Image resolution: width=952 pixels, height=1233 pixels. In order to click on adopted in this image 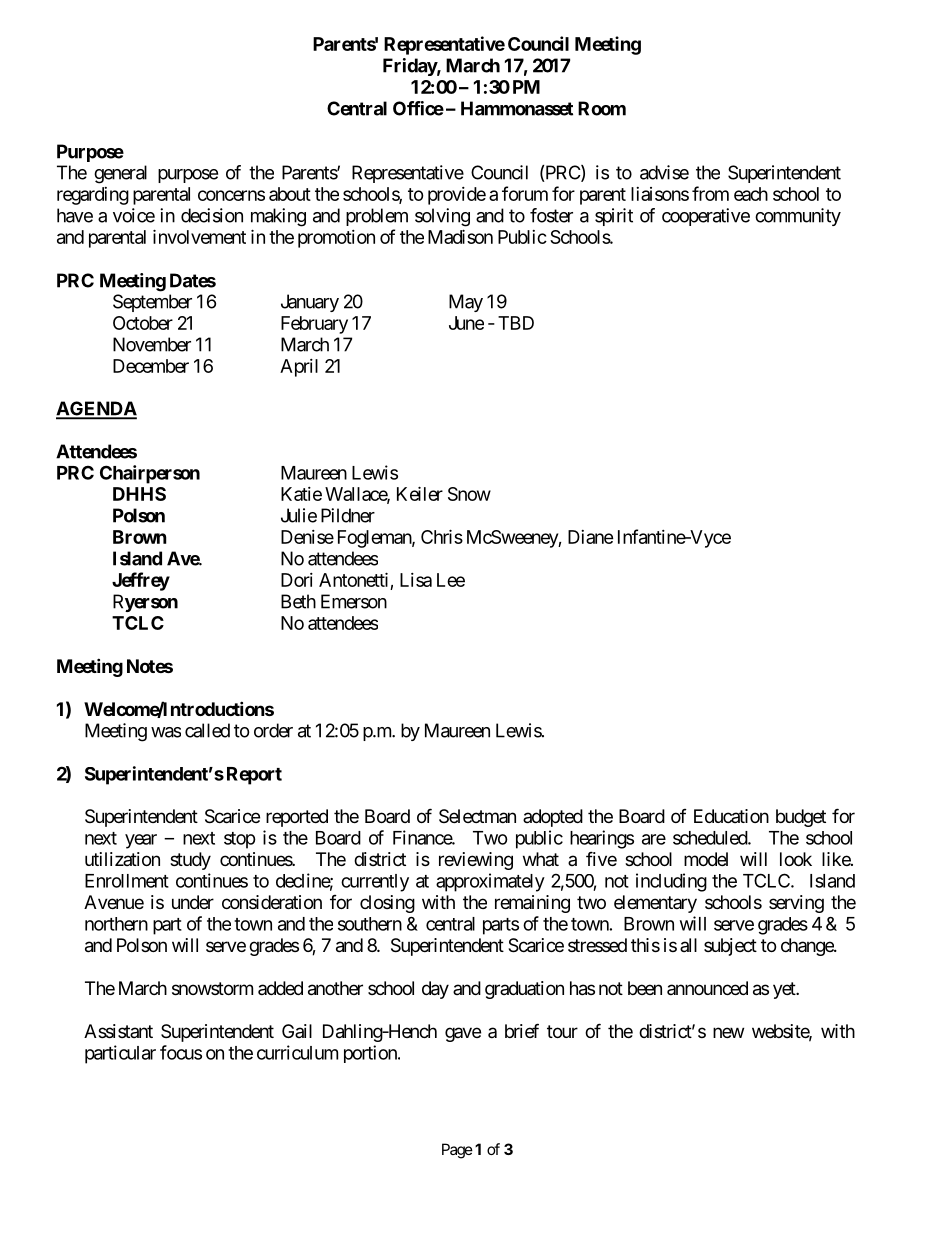, I will do `click(553, 818)`.
